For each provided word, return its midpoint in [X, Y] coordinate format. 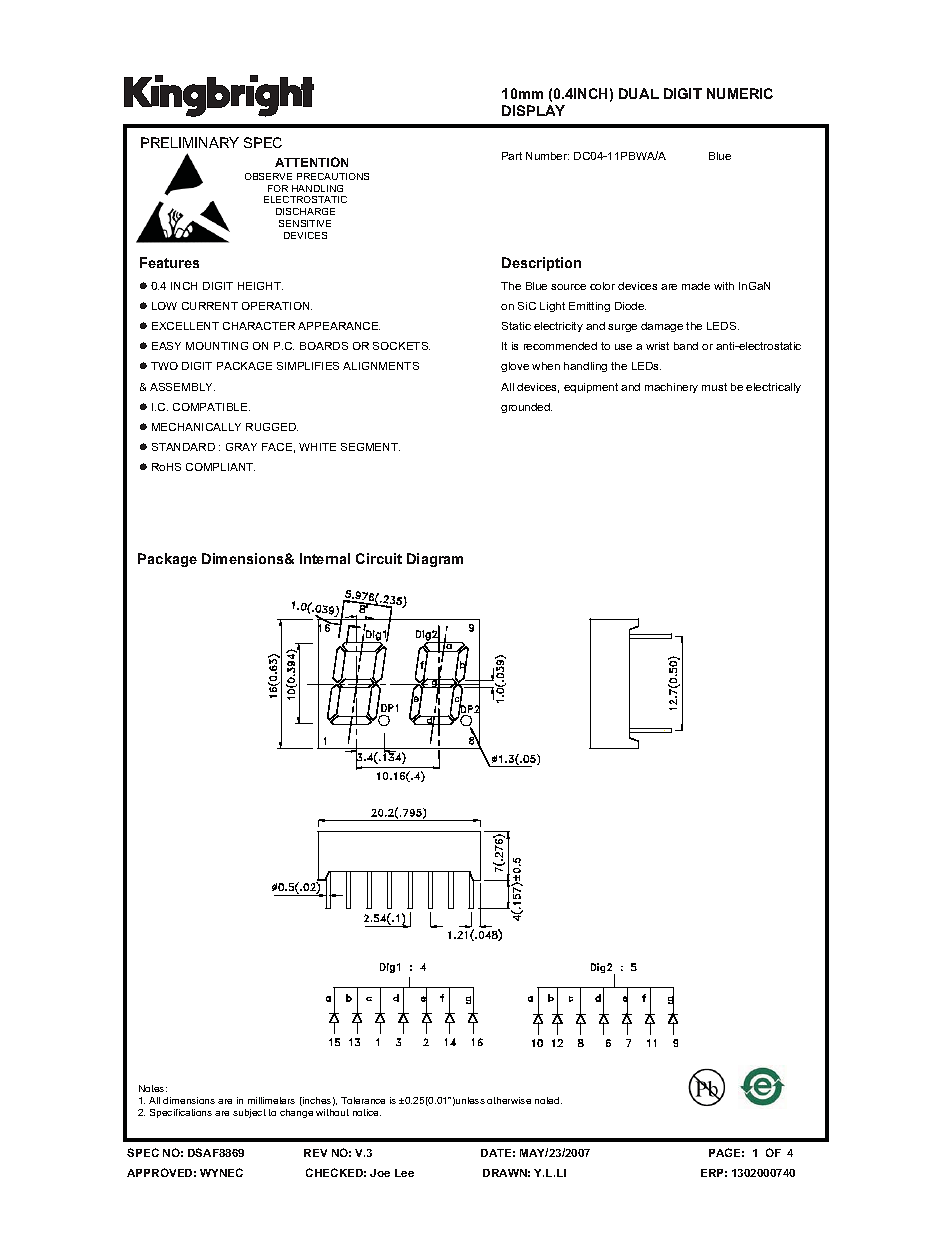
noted [548, 1100]
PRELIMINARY [190, 142]
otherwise [509, 1100]
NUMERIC [740, 93]
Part [512, 156]
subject [249, 1113]
